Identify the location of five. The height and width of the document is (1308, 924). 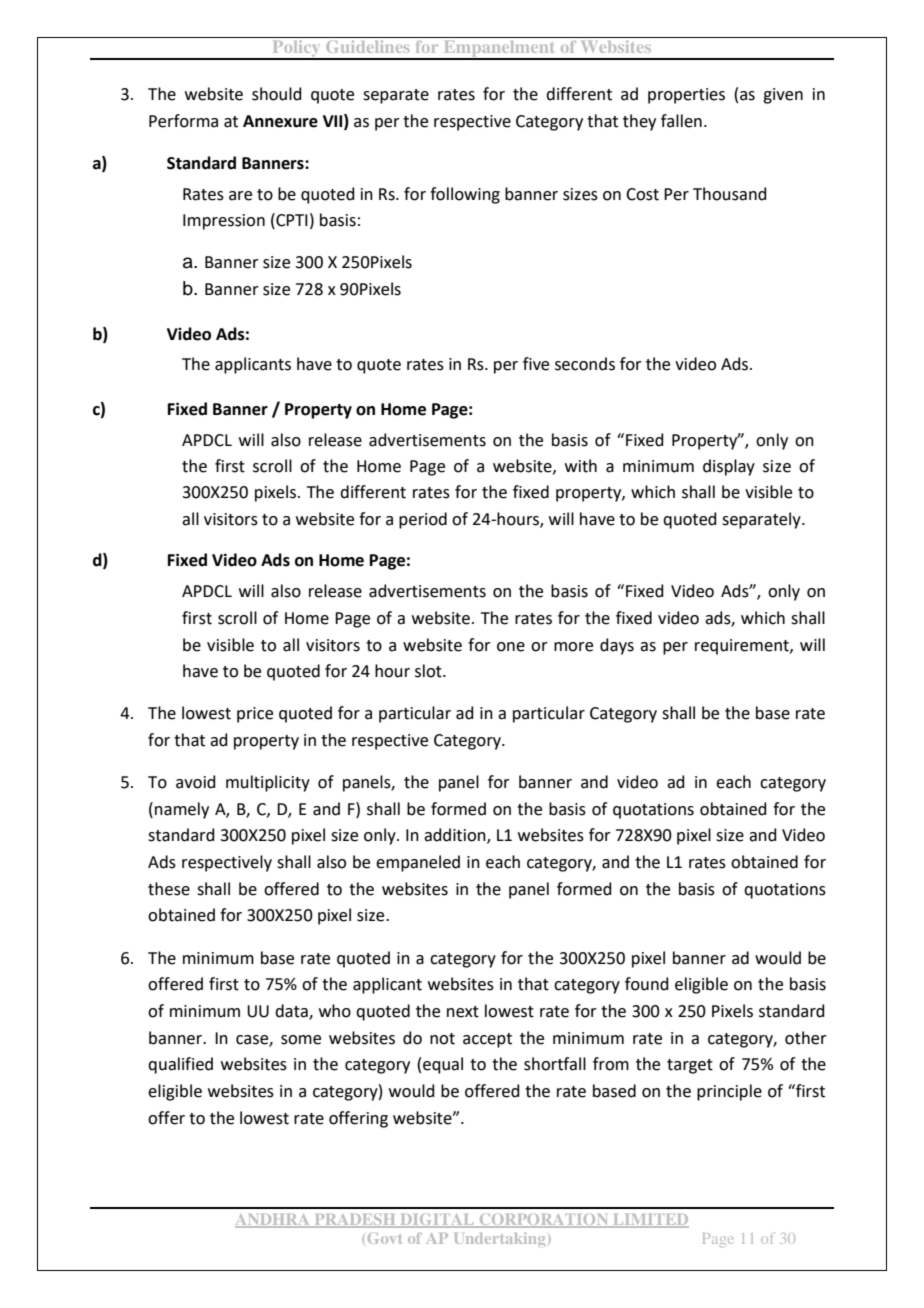
(536, 364).
